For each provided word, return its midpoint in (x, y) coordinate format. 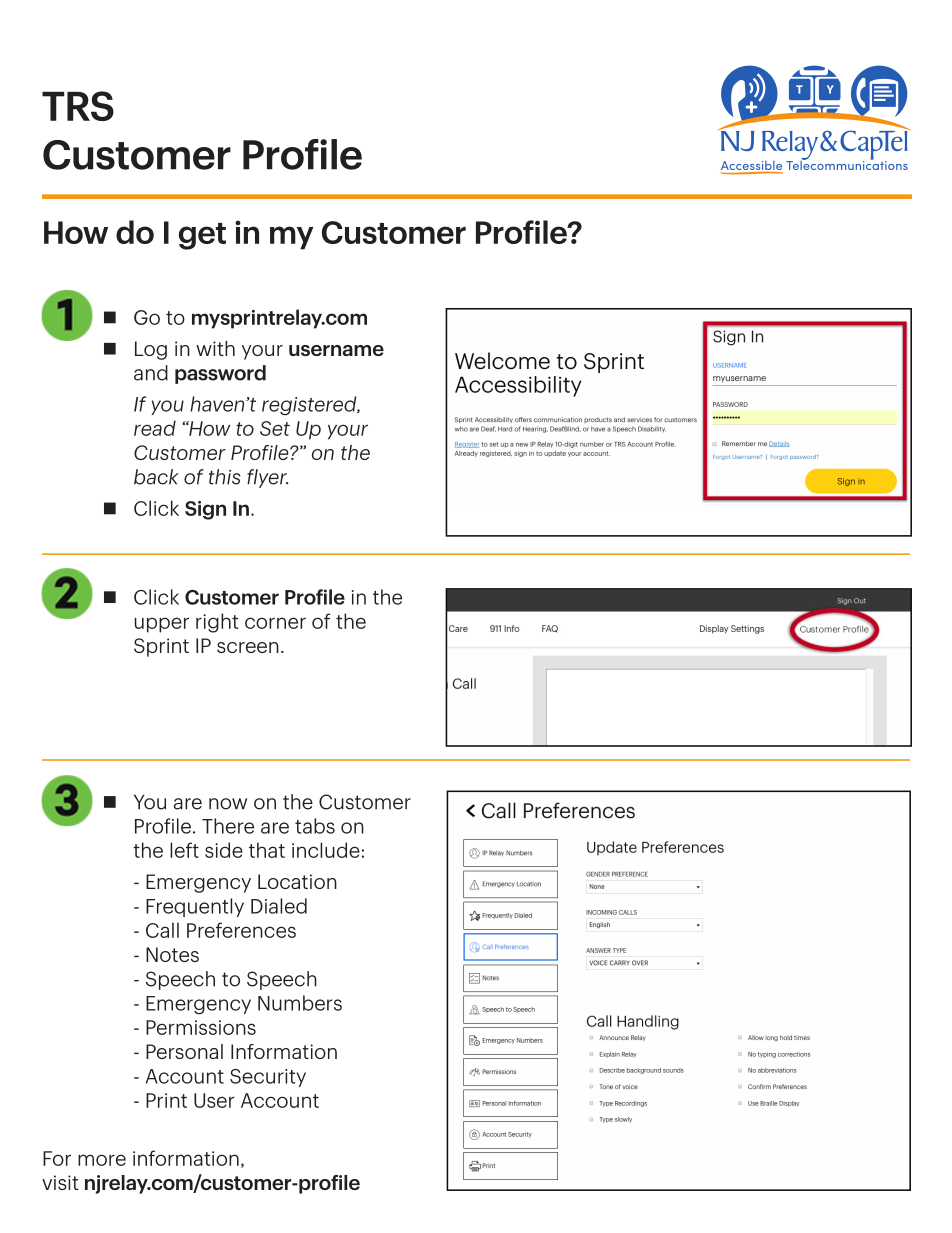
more (102, 1160)
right (217, 623)
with (215, 348)
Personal (184, 1051)
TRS (78, 106)
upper (162, 625)
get (202, 236)
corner (275, 623)
